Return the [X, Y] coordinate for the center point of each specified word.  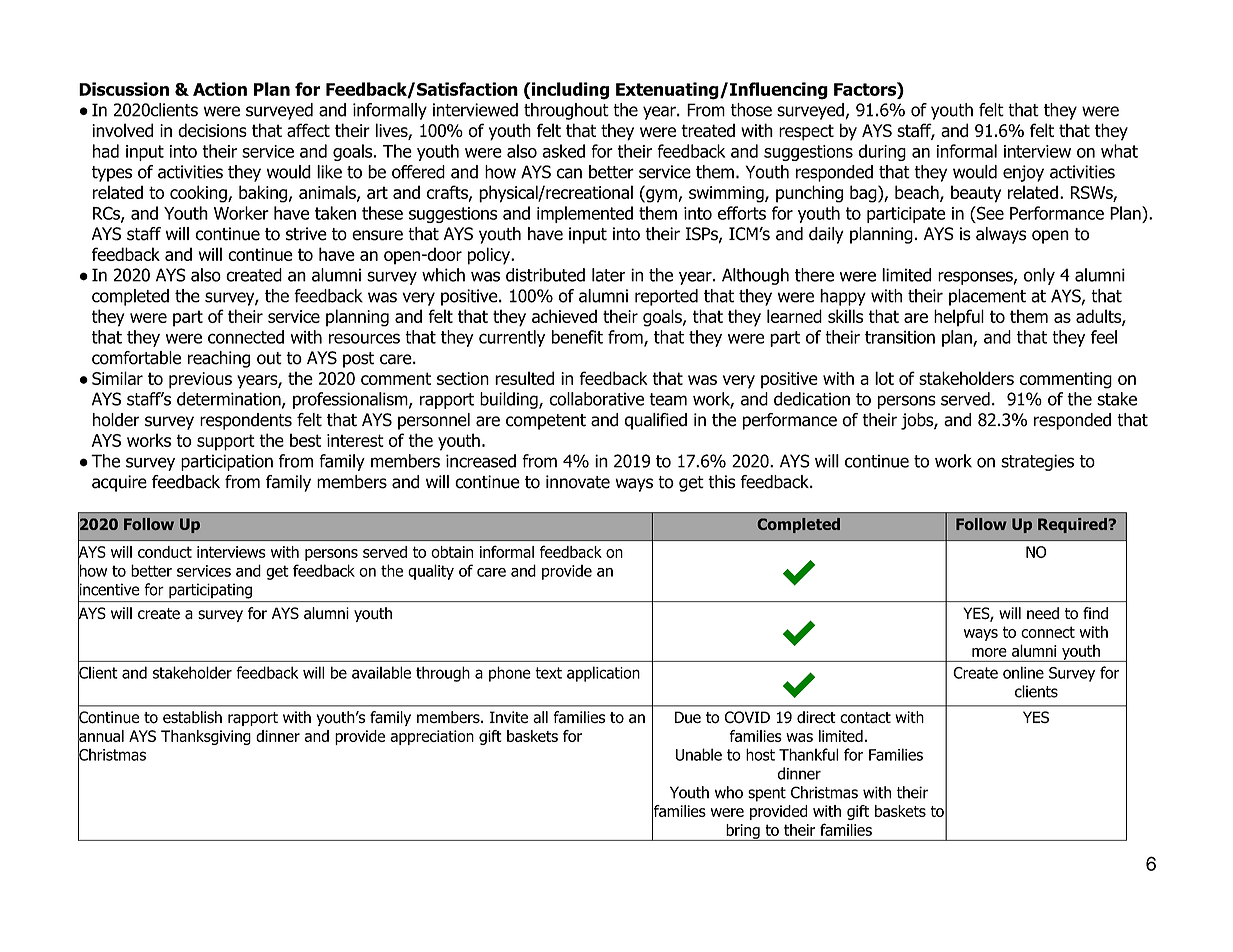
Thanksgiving [206, 737]
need [1043, 613]
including [569, 91]
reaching [219, 359]
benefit [577, 337]
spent [767, 794]
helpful [959, 318]
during [882, 152]
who [729, 792]
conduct [165, 552]
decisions [212, 130]
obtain [452, 552]
